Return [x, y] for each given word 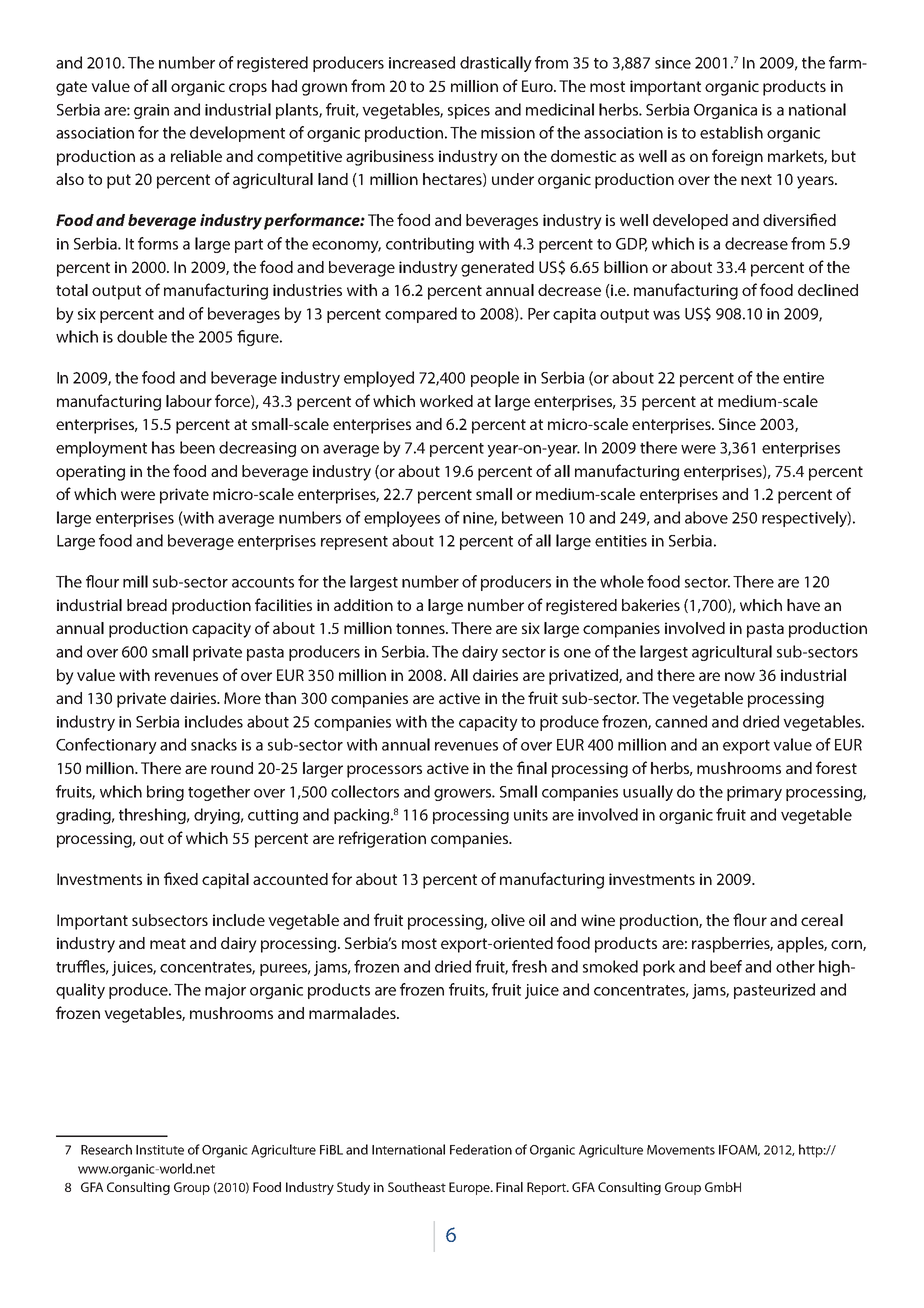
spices [469, 111]
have [803, 605]
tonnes [421, 628]
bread [147, 605]
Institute [160, 1150]
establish [731, 132]
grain [151, 111]
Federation [481, 1149]
